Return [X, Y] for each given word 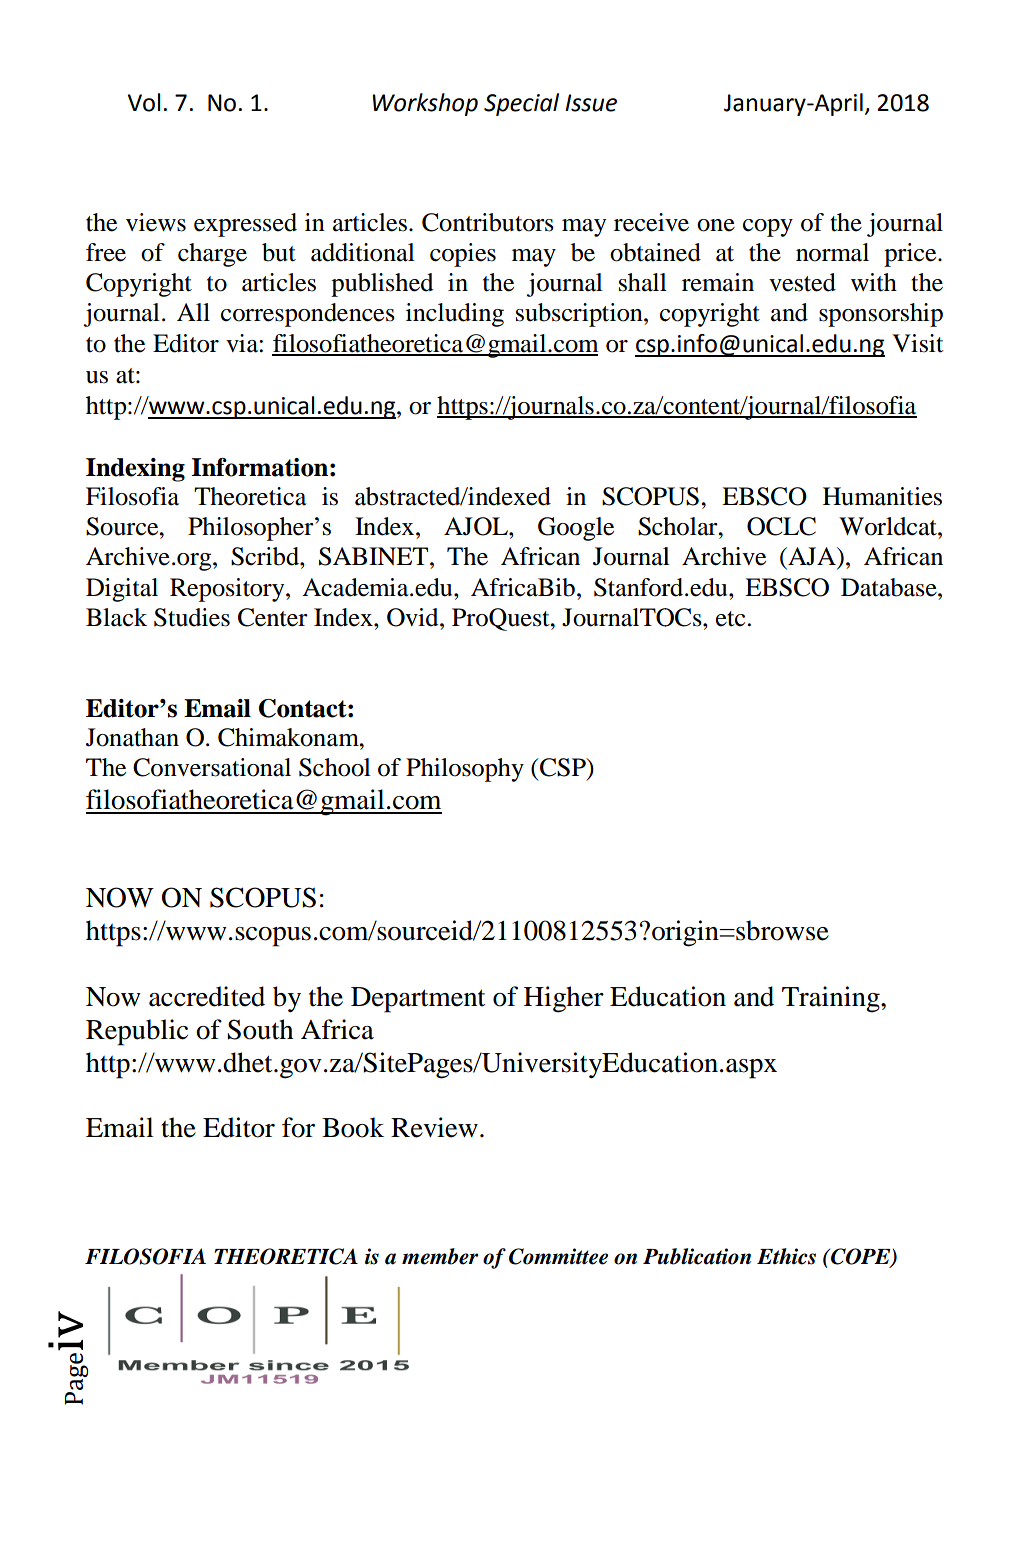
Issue [591, 103]
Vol [144, 102]
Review [434, 1127]
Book [353, 1127]
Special [521, 104]
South [260, 1029]
